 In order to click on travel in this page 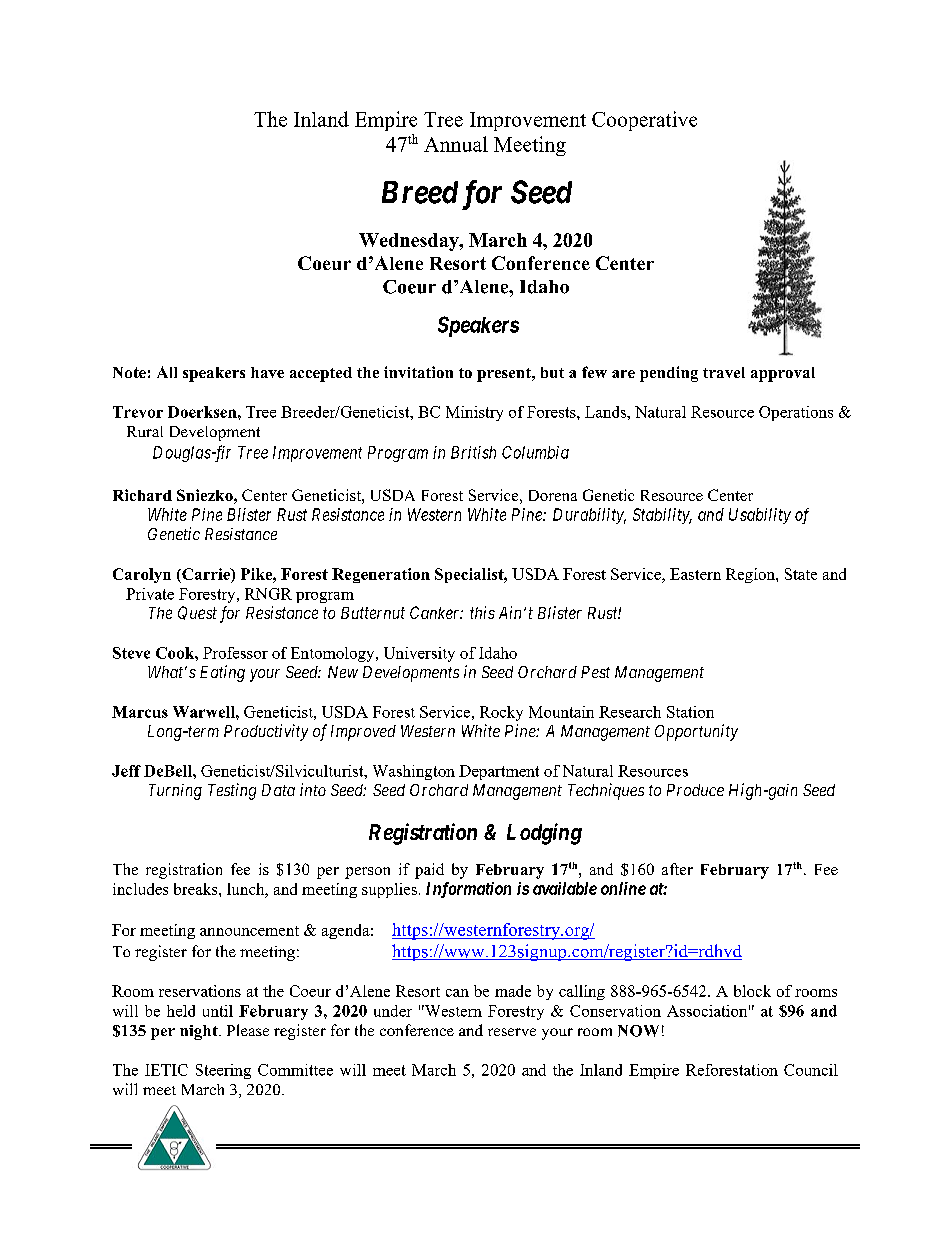, I will do `click(724, 372)`.
